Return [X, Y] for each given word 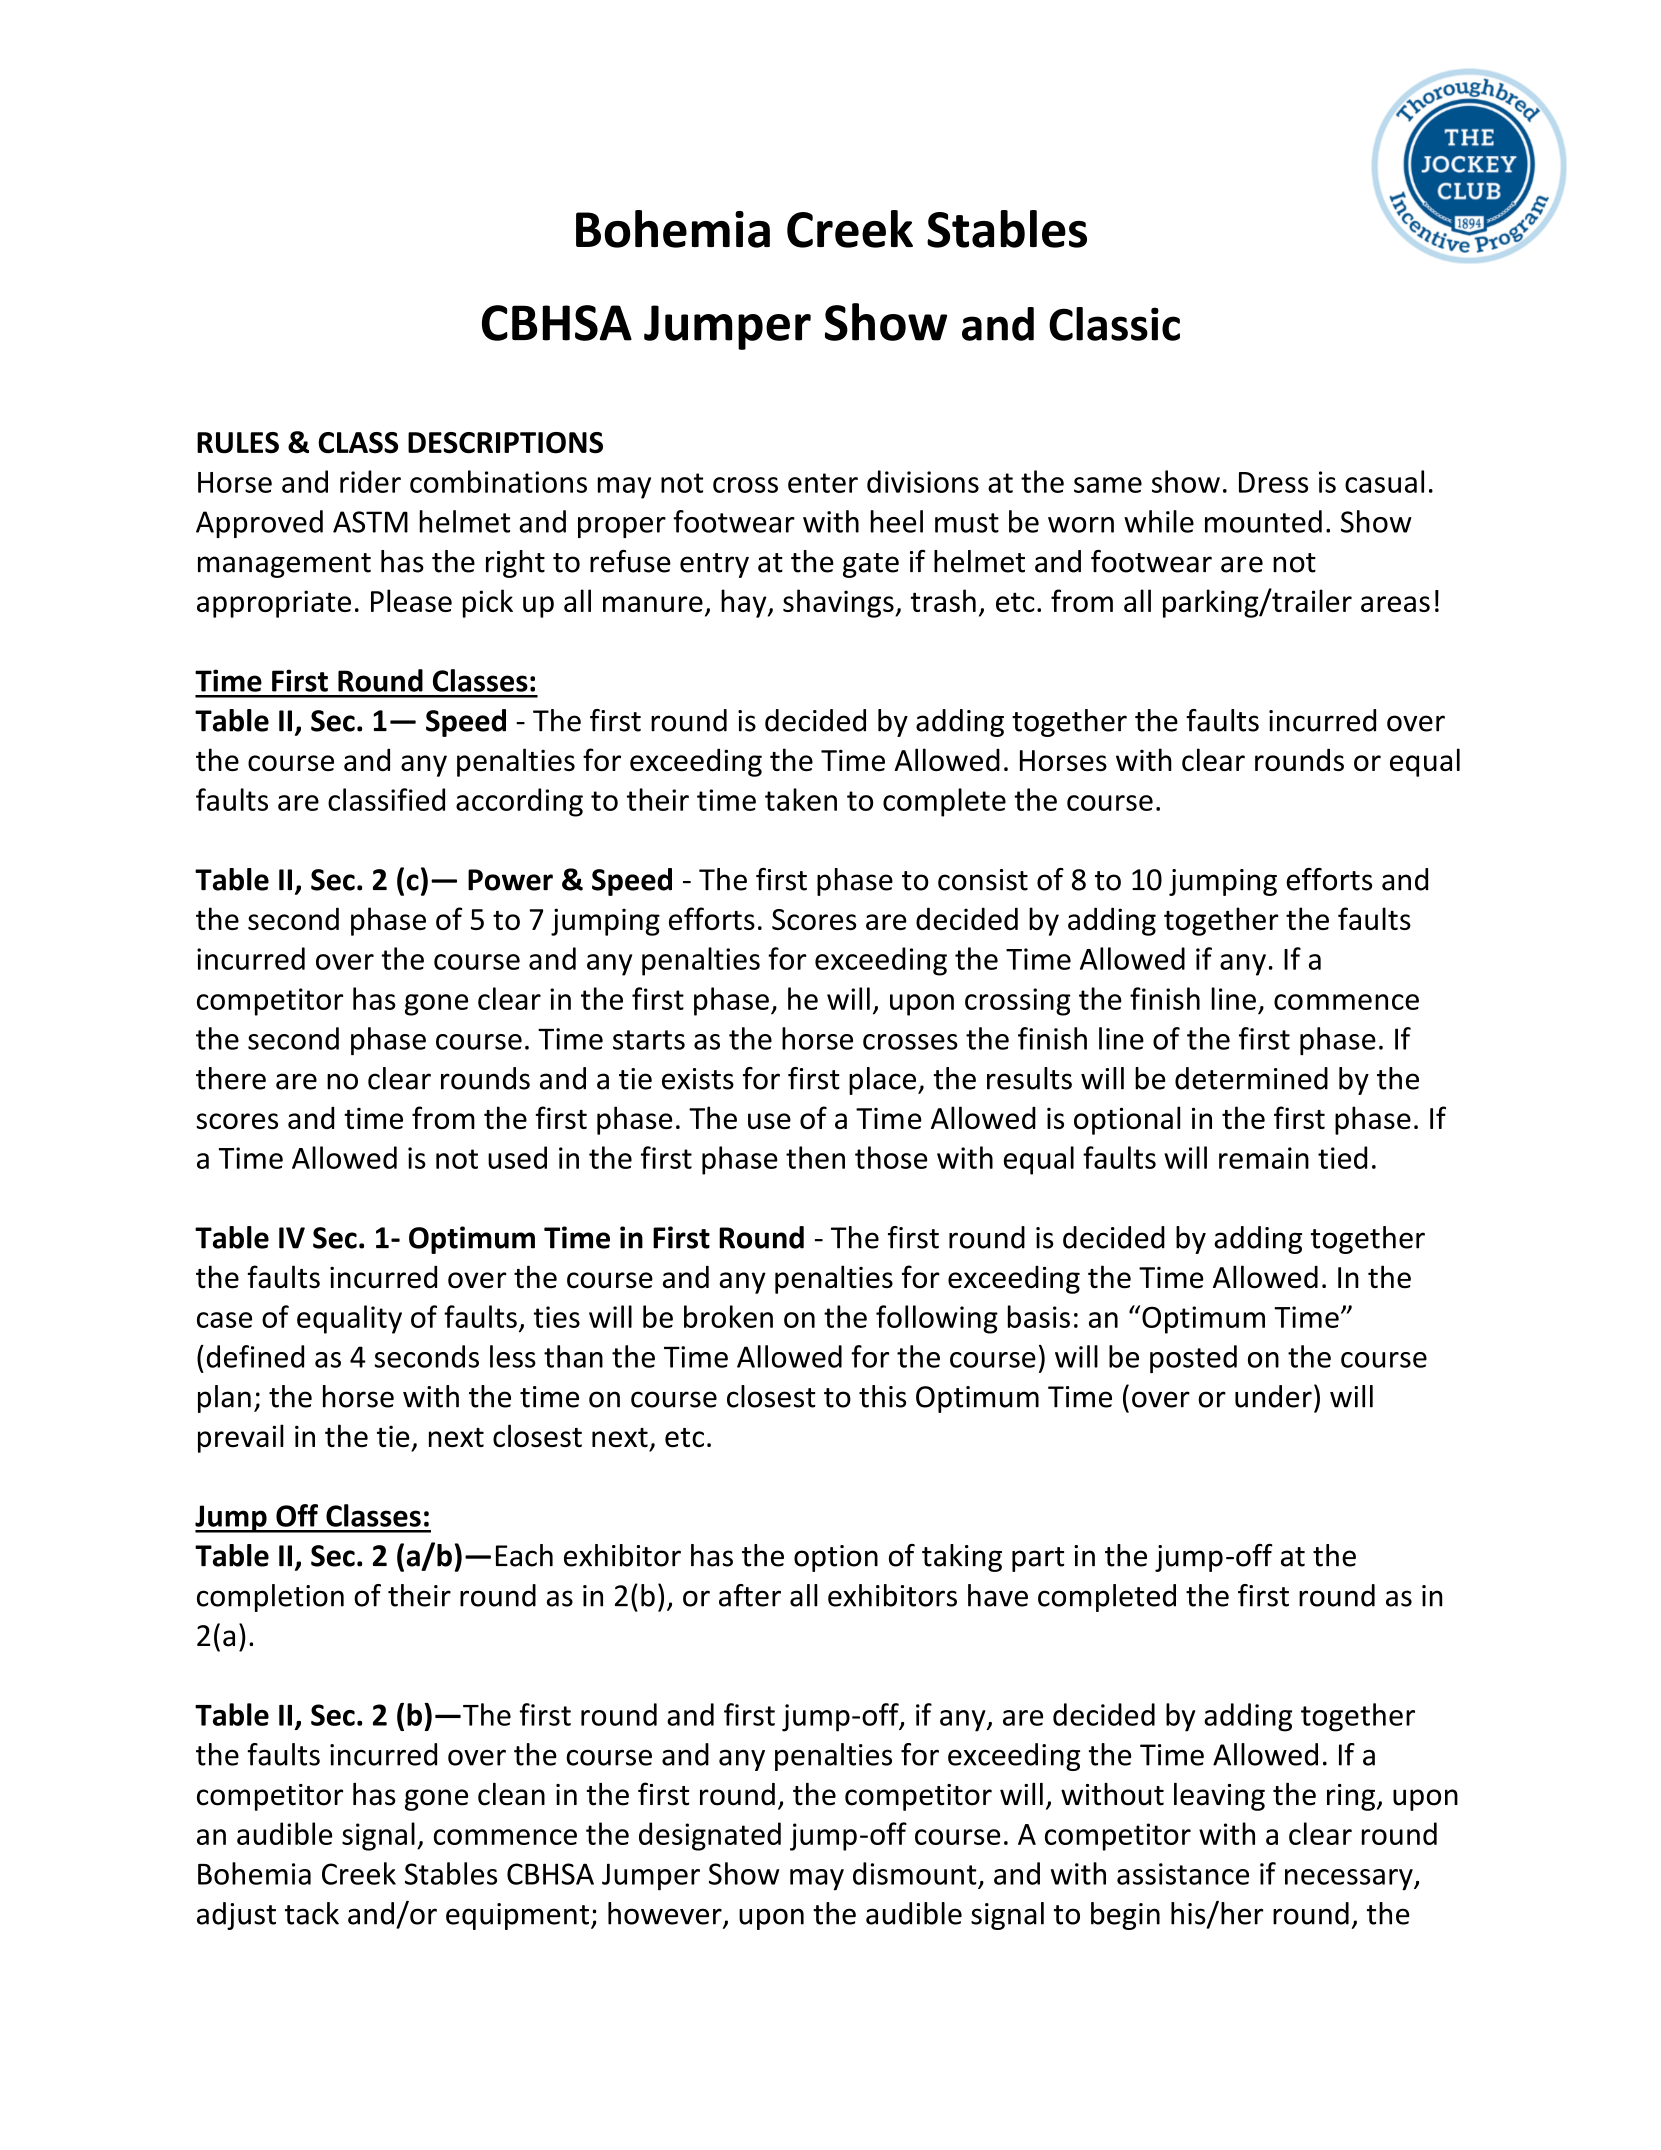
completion [270, 1598]
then [815, 1157]
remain [1264, 1158]
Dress [1273, 482]
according [519, 802]
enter [823, 483]
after [750, 1595]
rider [370, 481]
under [1273, 1396]
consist [983, 880]
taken [801, 799]
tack [312, 1913]
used [517, 1157]
